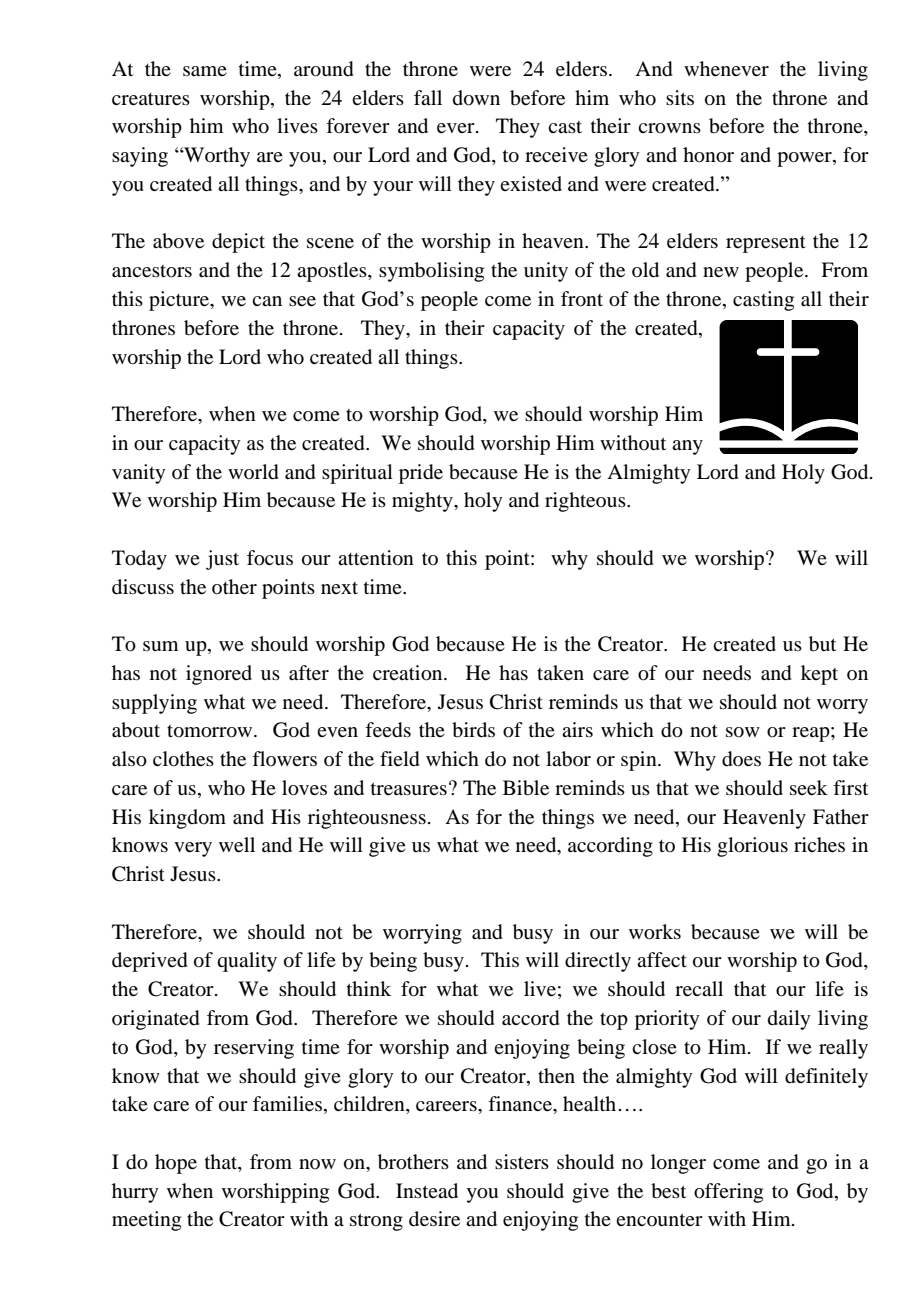 The height and width of the screenshot is (1308, 924). I want to click on sisters, so click(522, 1162).
